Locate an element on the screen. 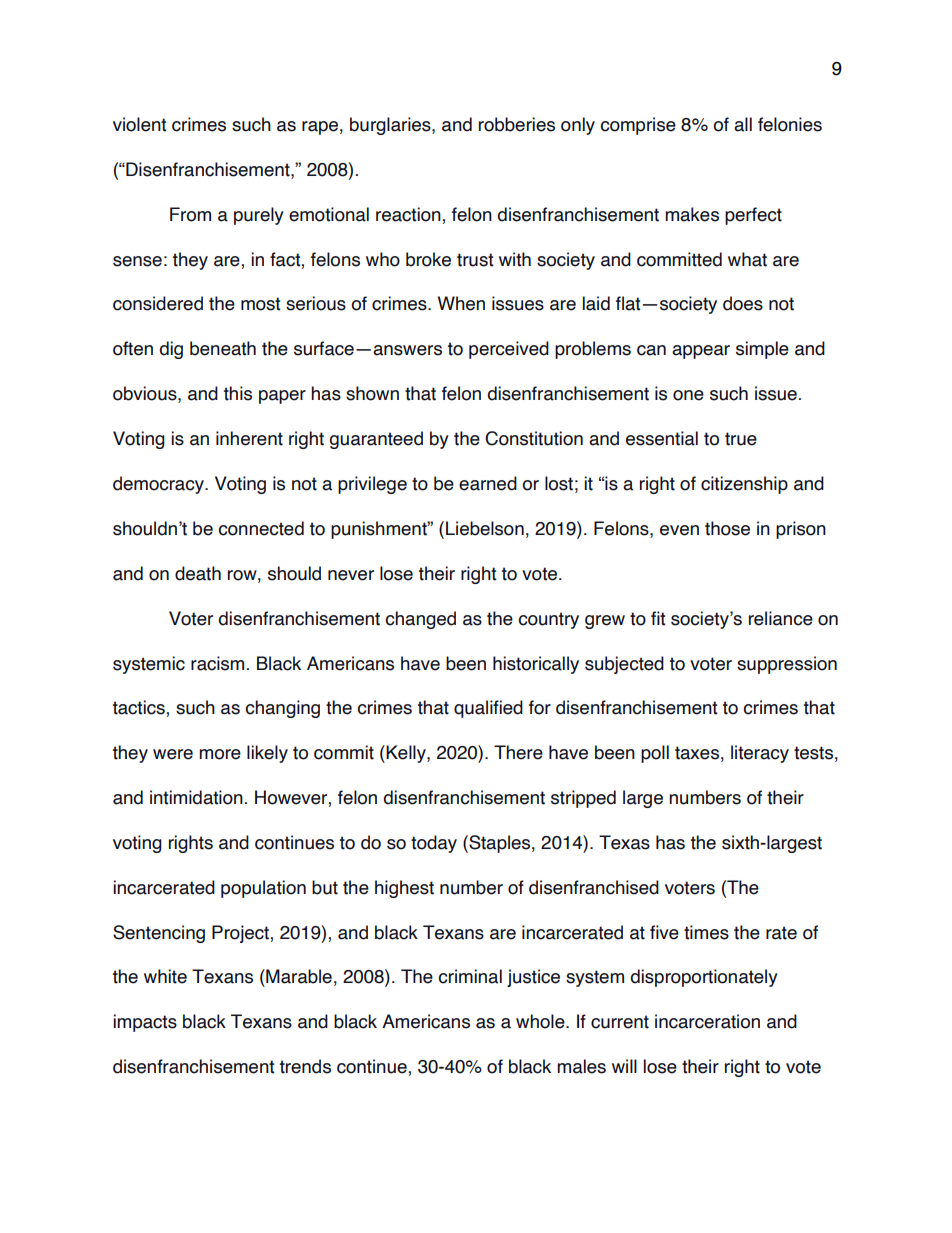 Image resolution: width=952 pixels, height=1233 pixels. robberies is located at coordinates (517, 124).
